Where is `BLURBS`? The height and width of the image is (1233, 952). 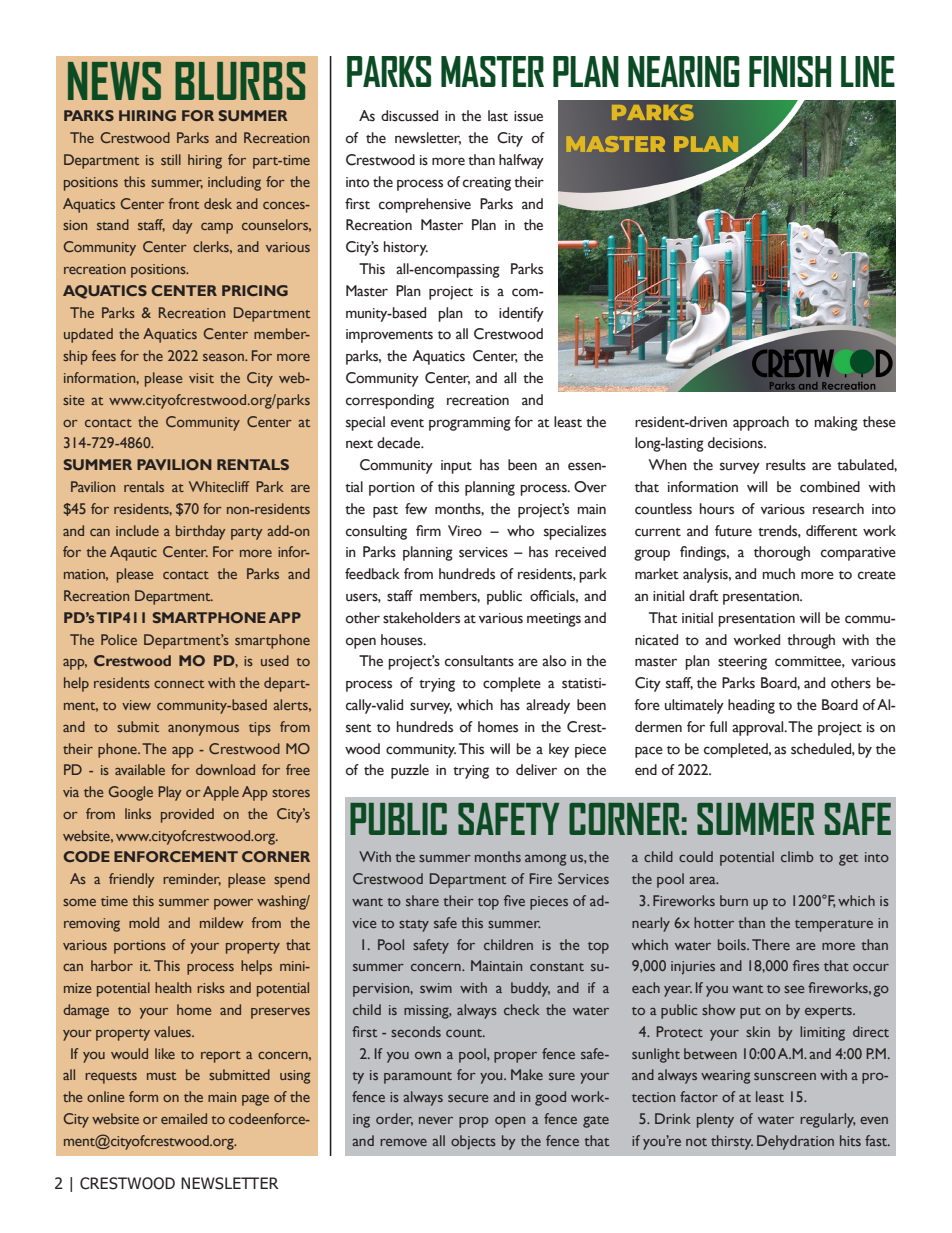
BLURBS is located at coordinates (240, 81).
